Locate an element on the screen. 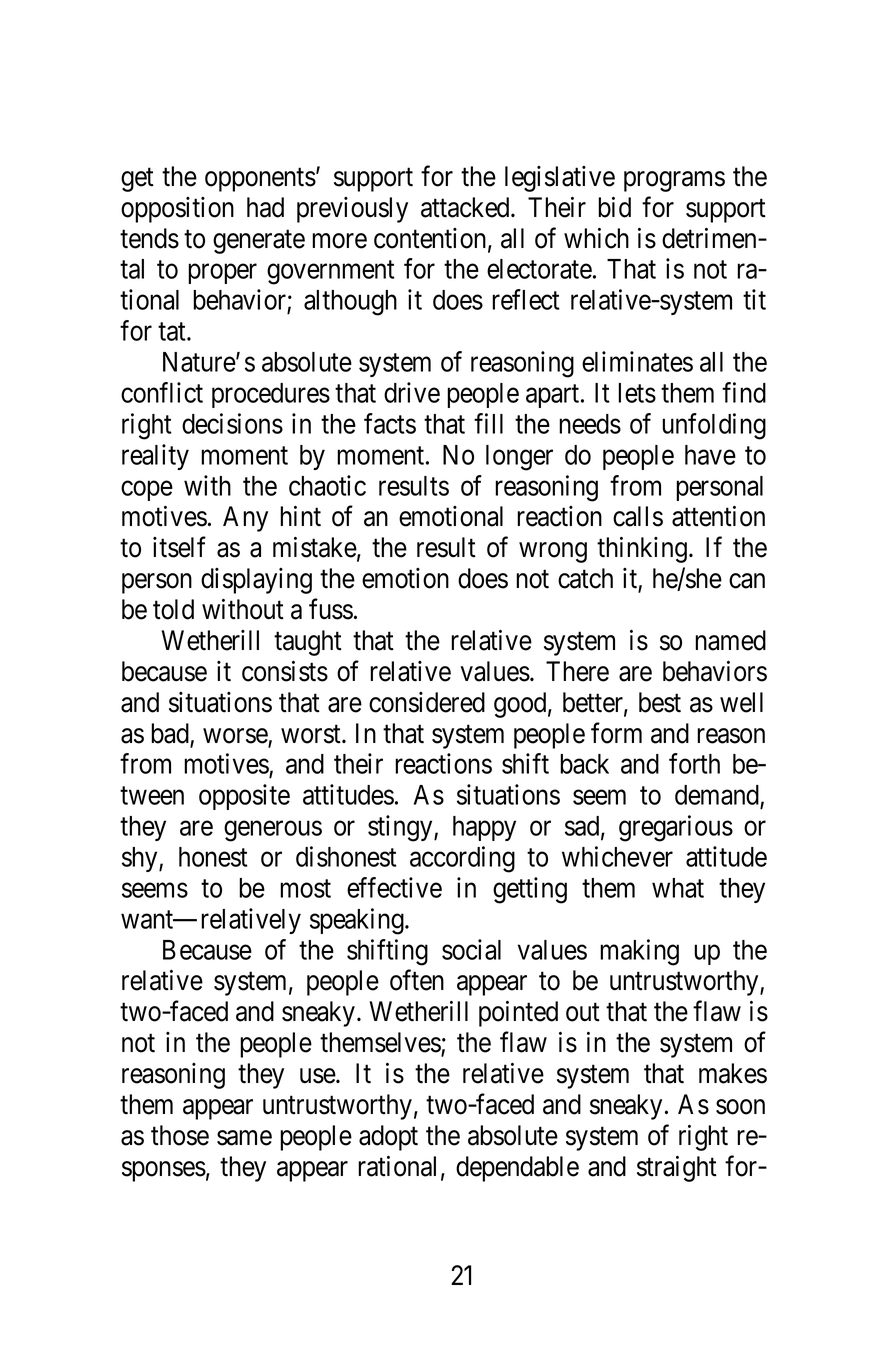  longer is located at coordinates (519, 458).
